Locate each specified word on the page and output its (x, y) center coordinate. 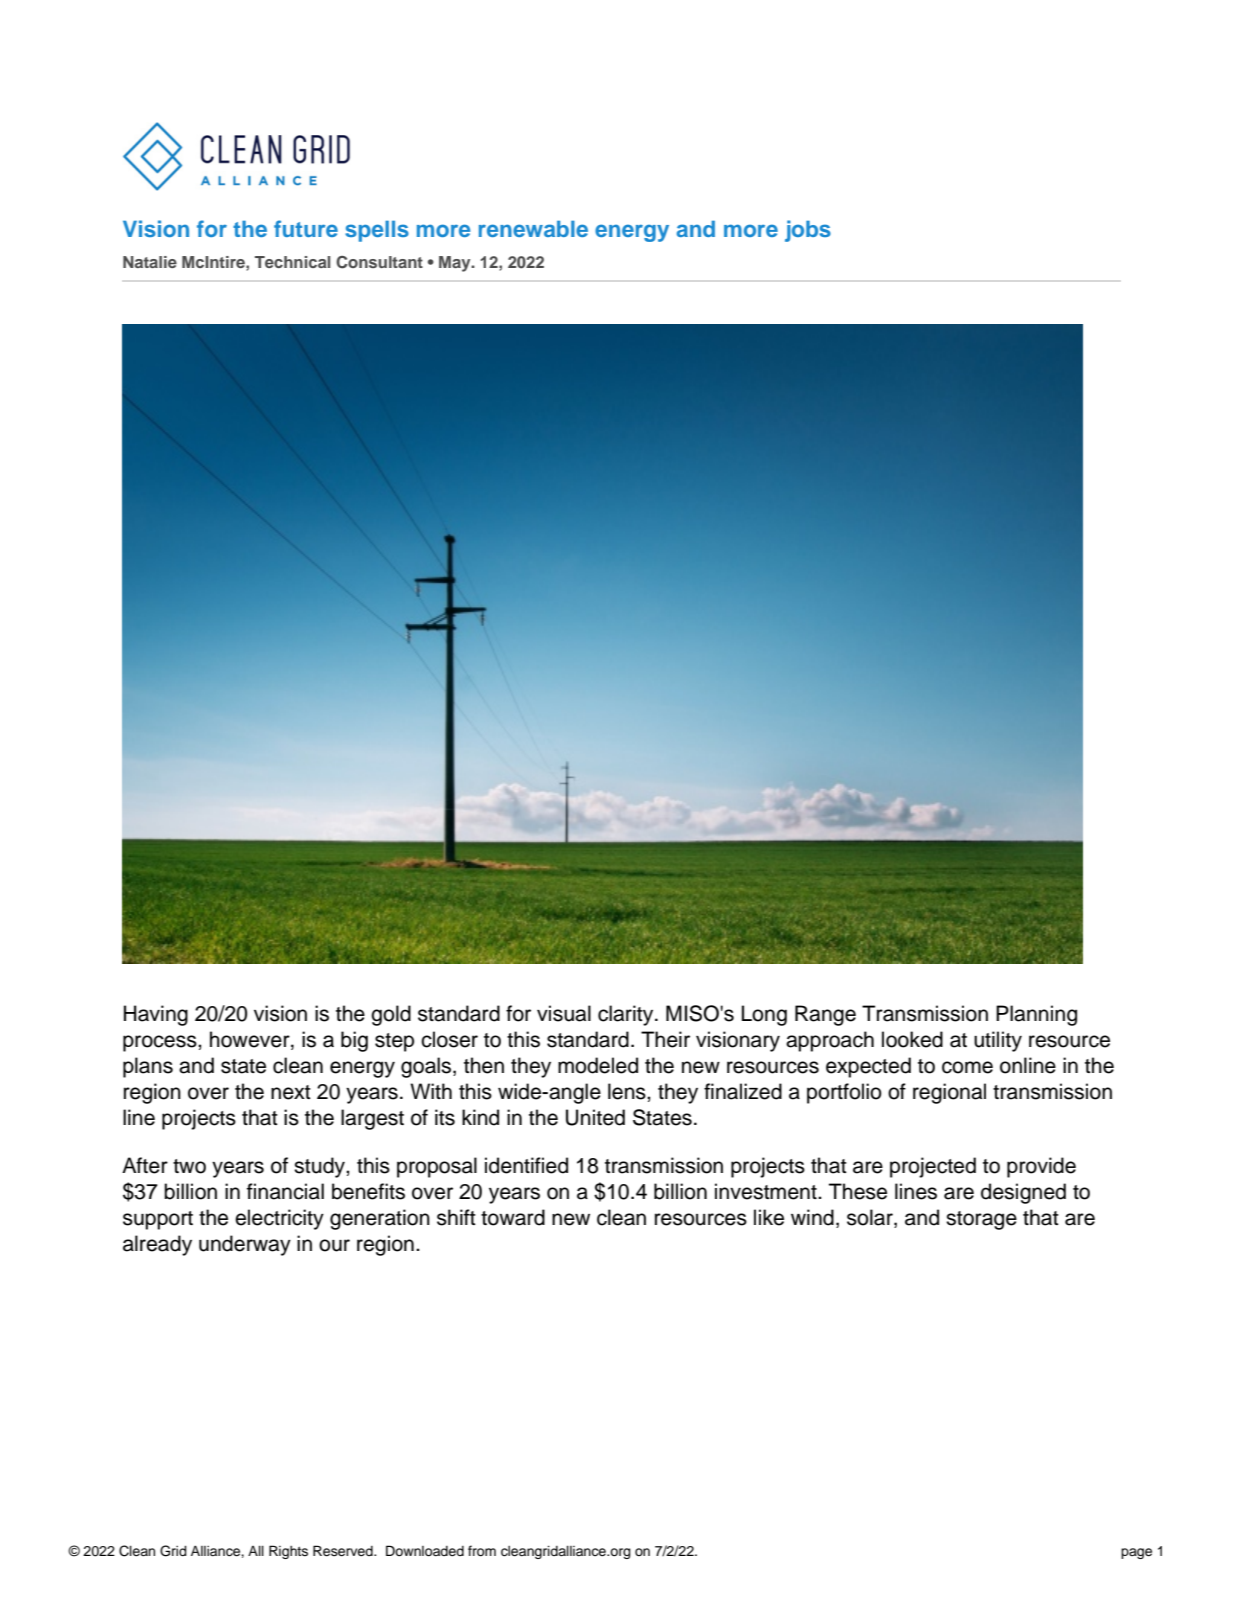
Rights (288, 1552)
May (456, 264)
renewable (533, 229)
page (1136, 1553)
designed (1023, 1193)
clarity (627, 1015)
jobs (808, 231)
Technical (292, 262)
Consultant (379, 262)
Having (156, 1015)
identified (526, 1165)
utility (998, 1041)
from (482, 1551)
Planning (1036, 1015)
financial (285, 1191)
